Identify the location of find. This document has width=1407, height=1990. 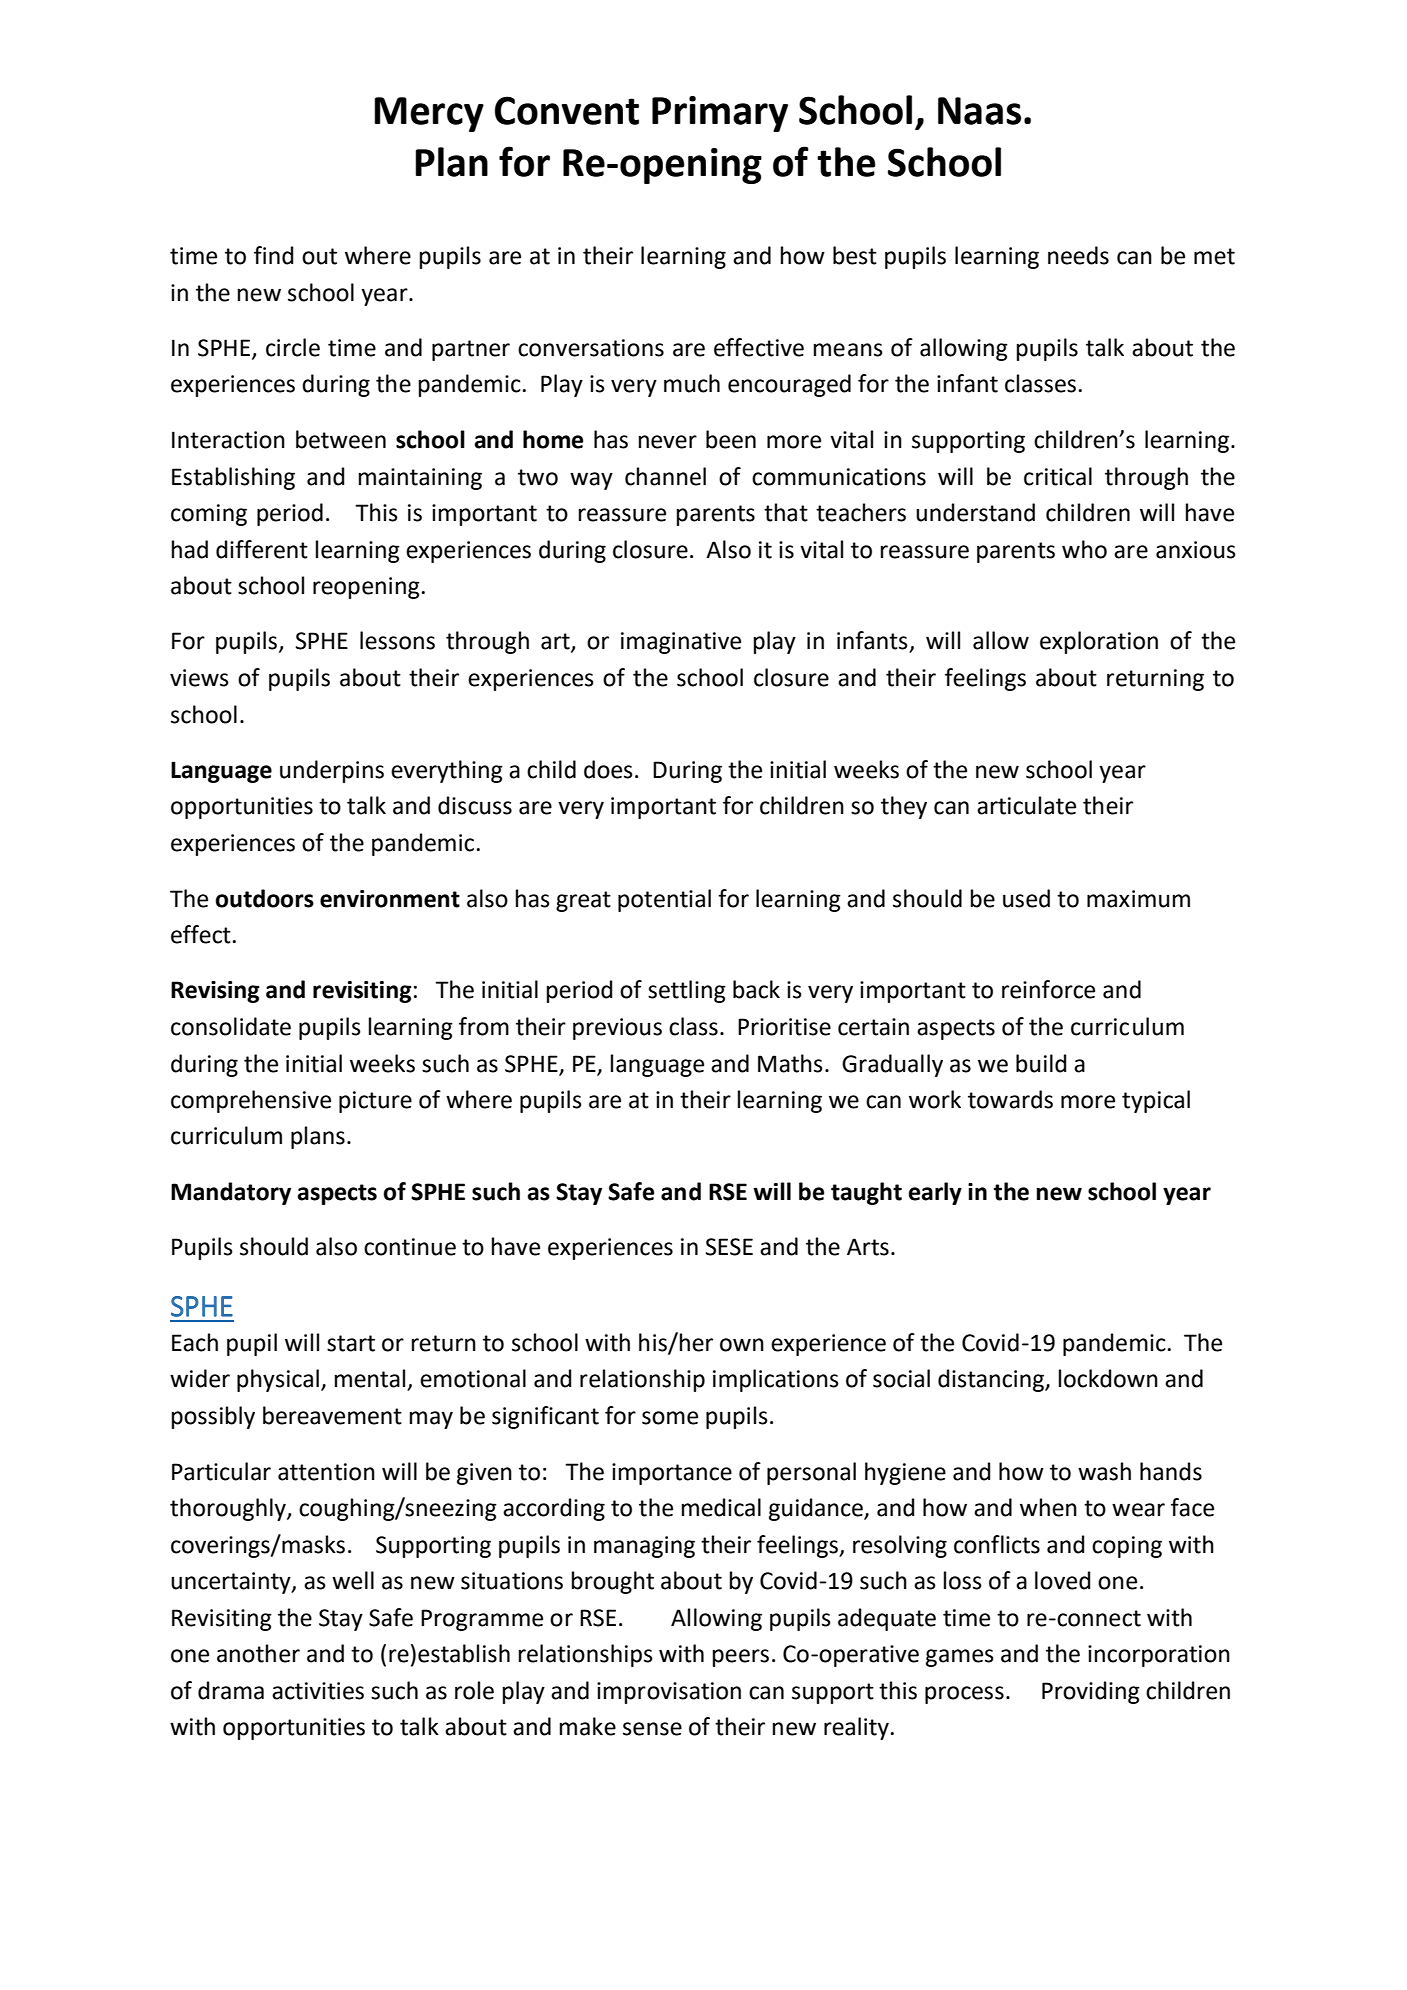
(274, 255).
